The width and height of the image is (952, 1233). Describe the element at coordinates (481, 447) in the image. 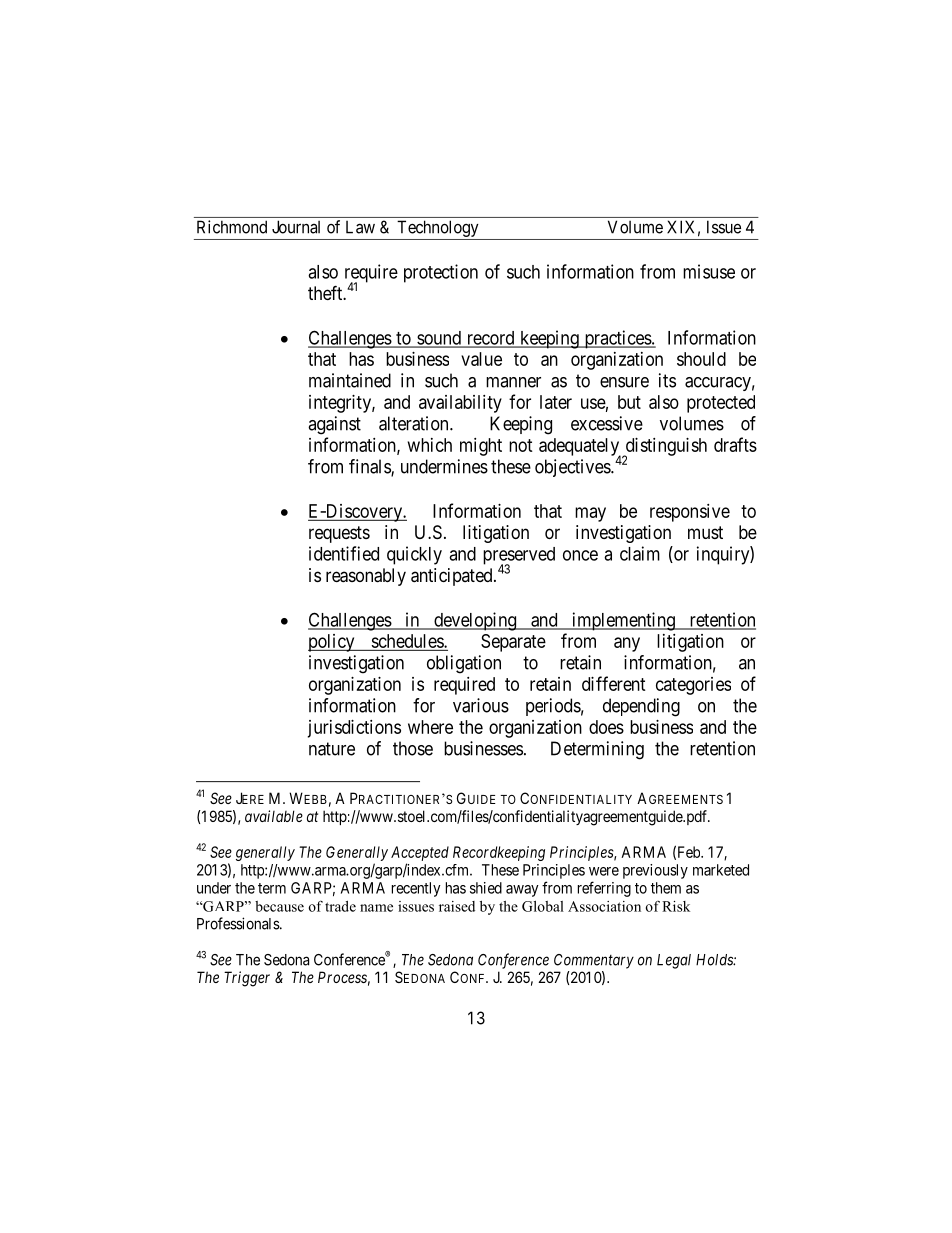

I see `might` at that location.
